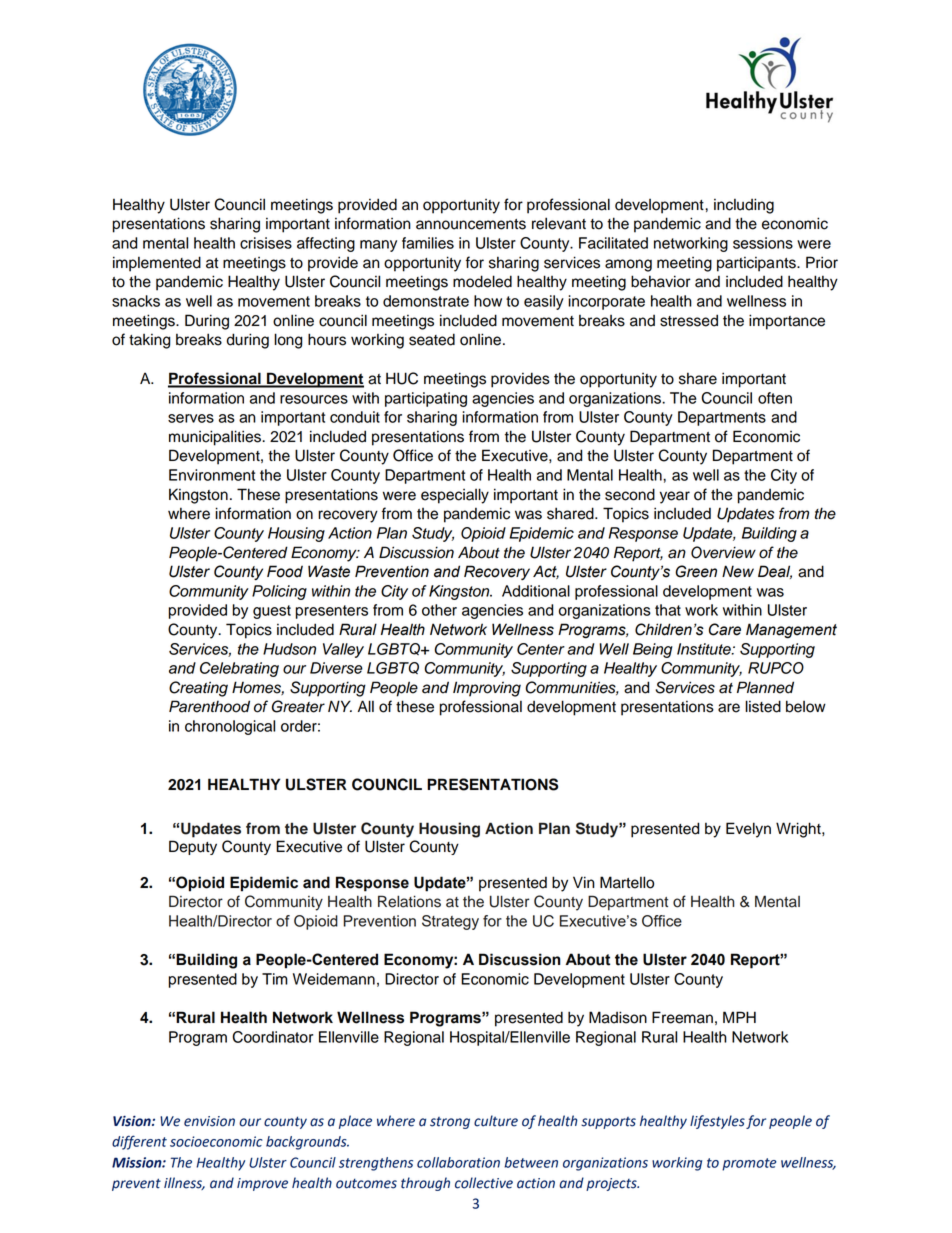 The width and height of the screenshot is (952, 1233). What do you see at coordinates (458, 1162) in the screenshot?
I see `collaboration` at bounding box center [458, 1162].
